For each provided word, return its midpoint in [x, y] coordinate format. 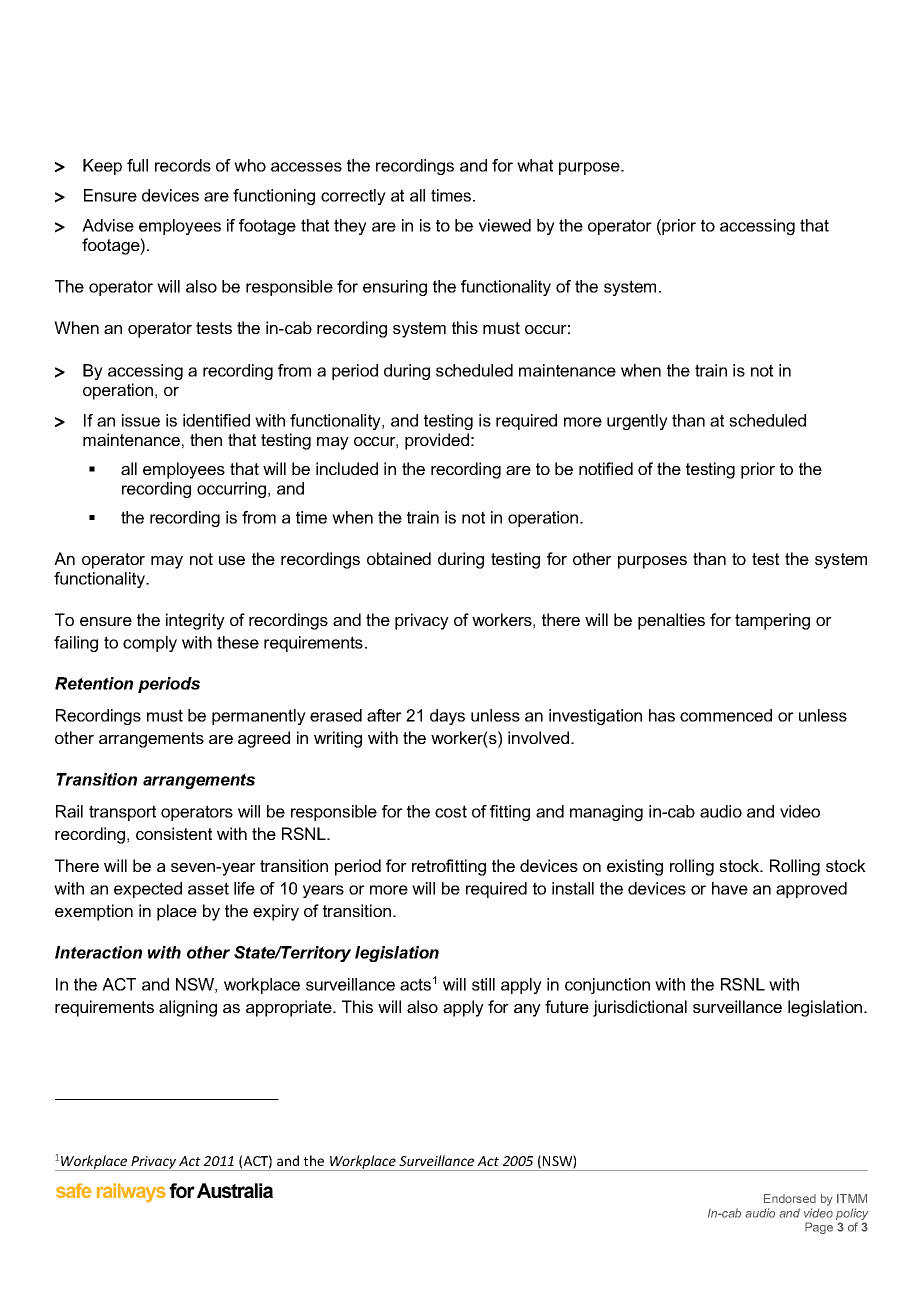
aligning [188, 1008]
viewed [505, 225]
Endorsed [790, 1198]
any [527, 1010]
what [535, 165]
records [183, 165]
